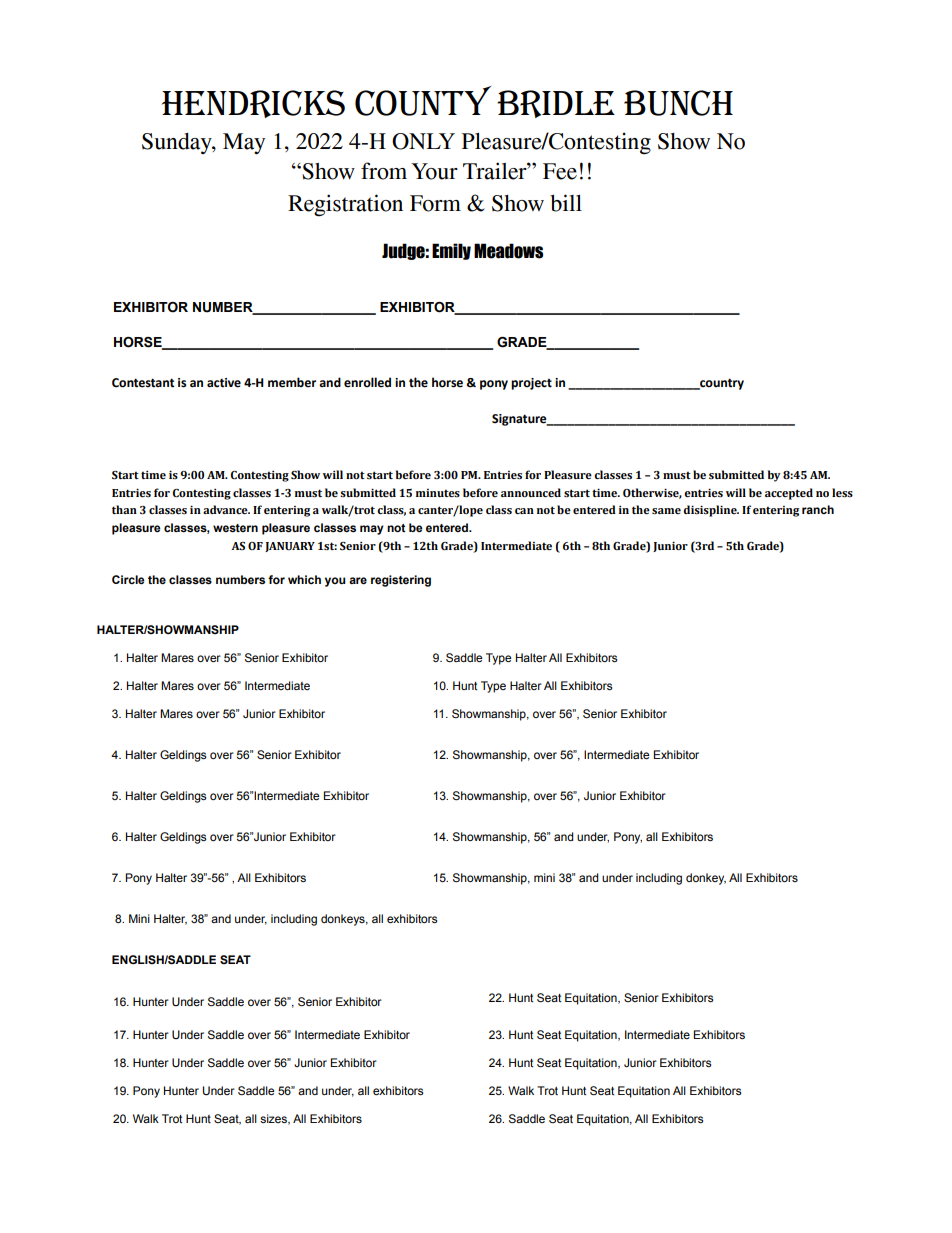 The width and height of the page is (952, 1233). I want to click on Hendricks, so click(253, 104).
